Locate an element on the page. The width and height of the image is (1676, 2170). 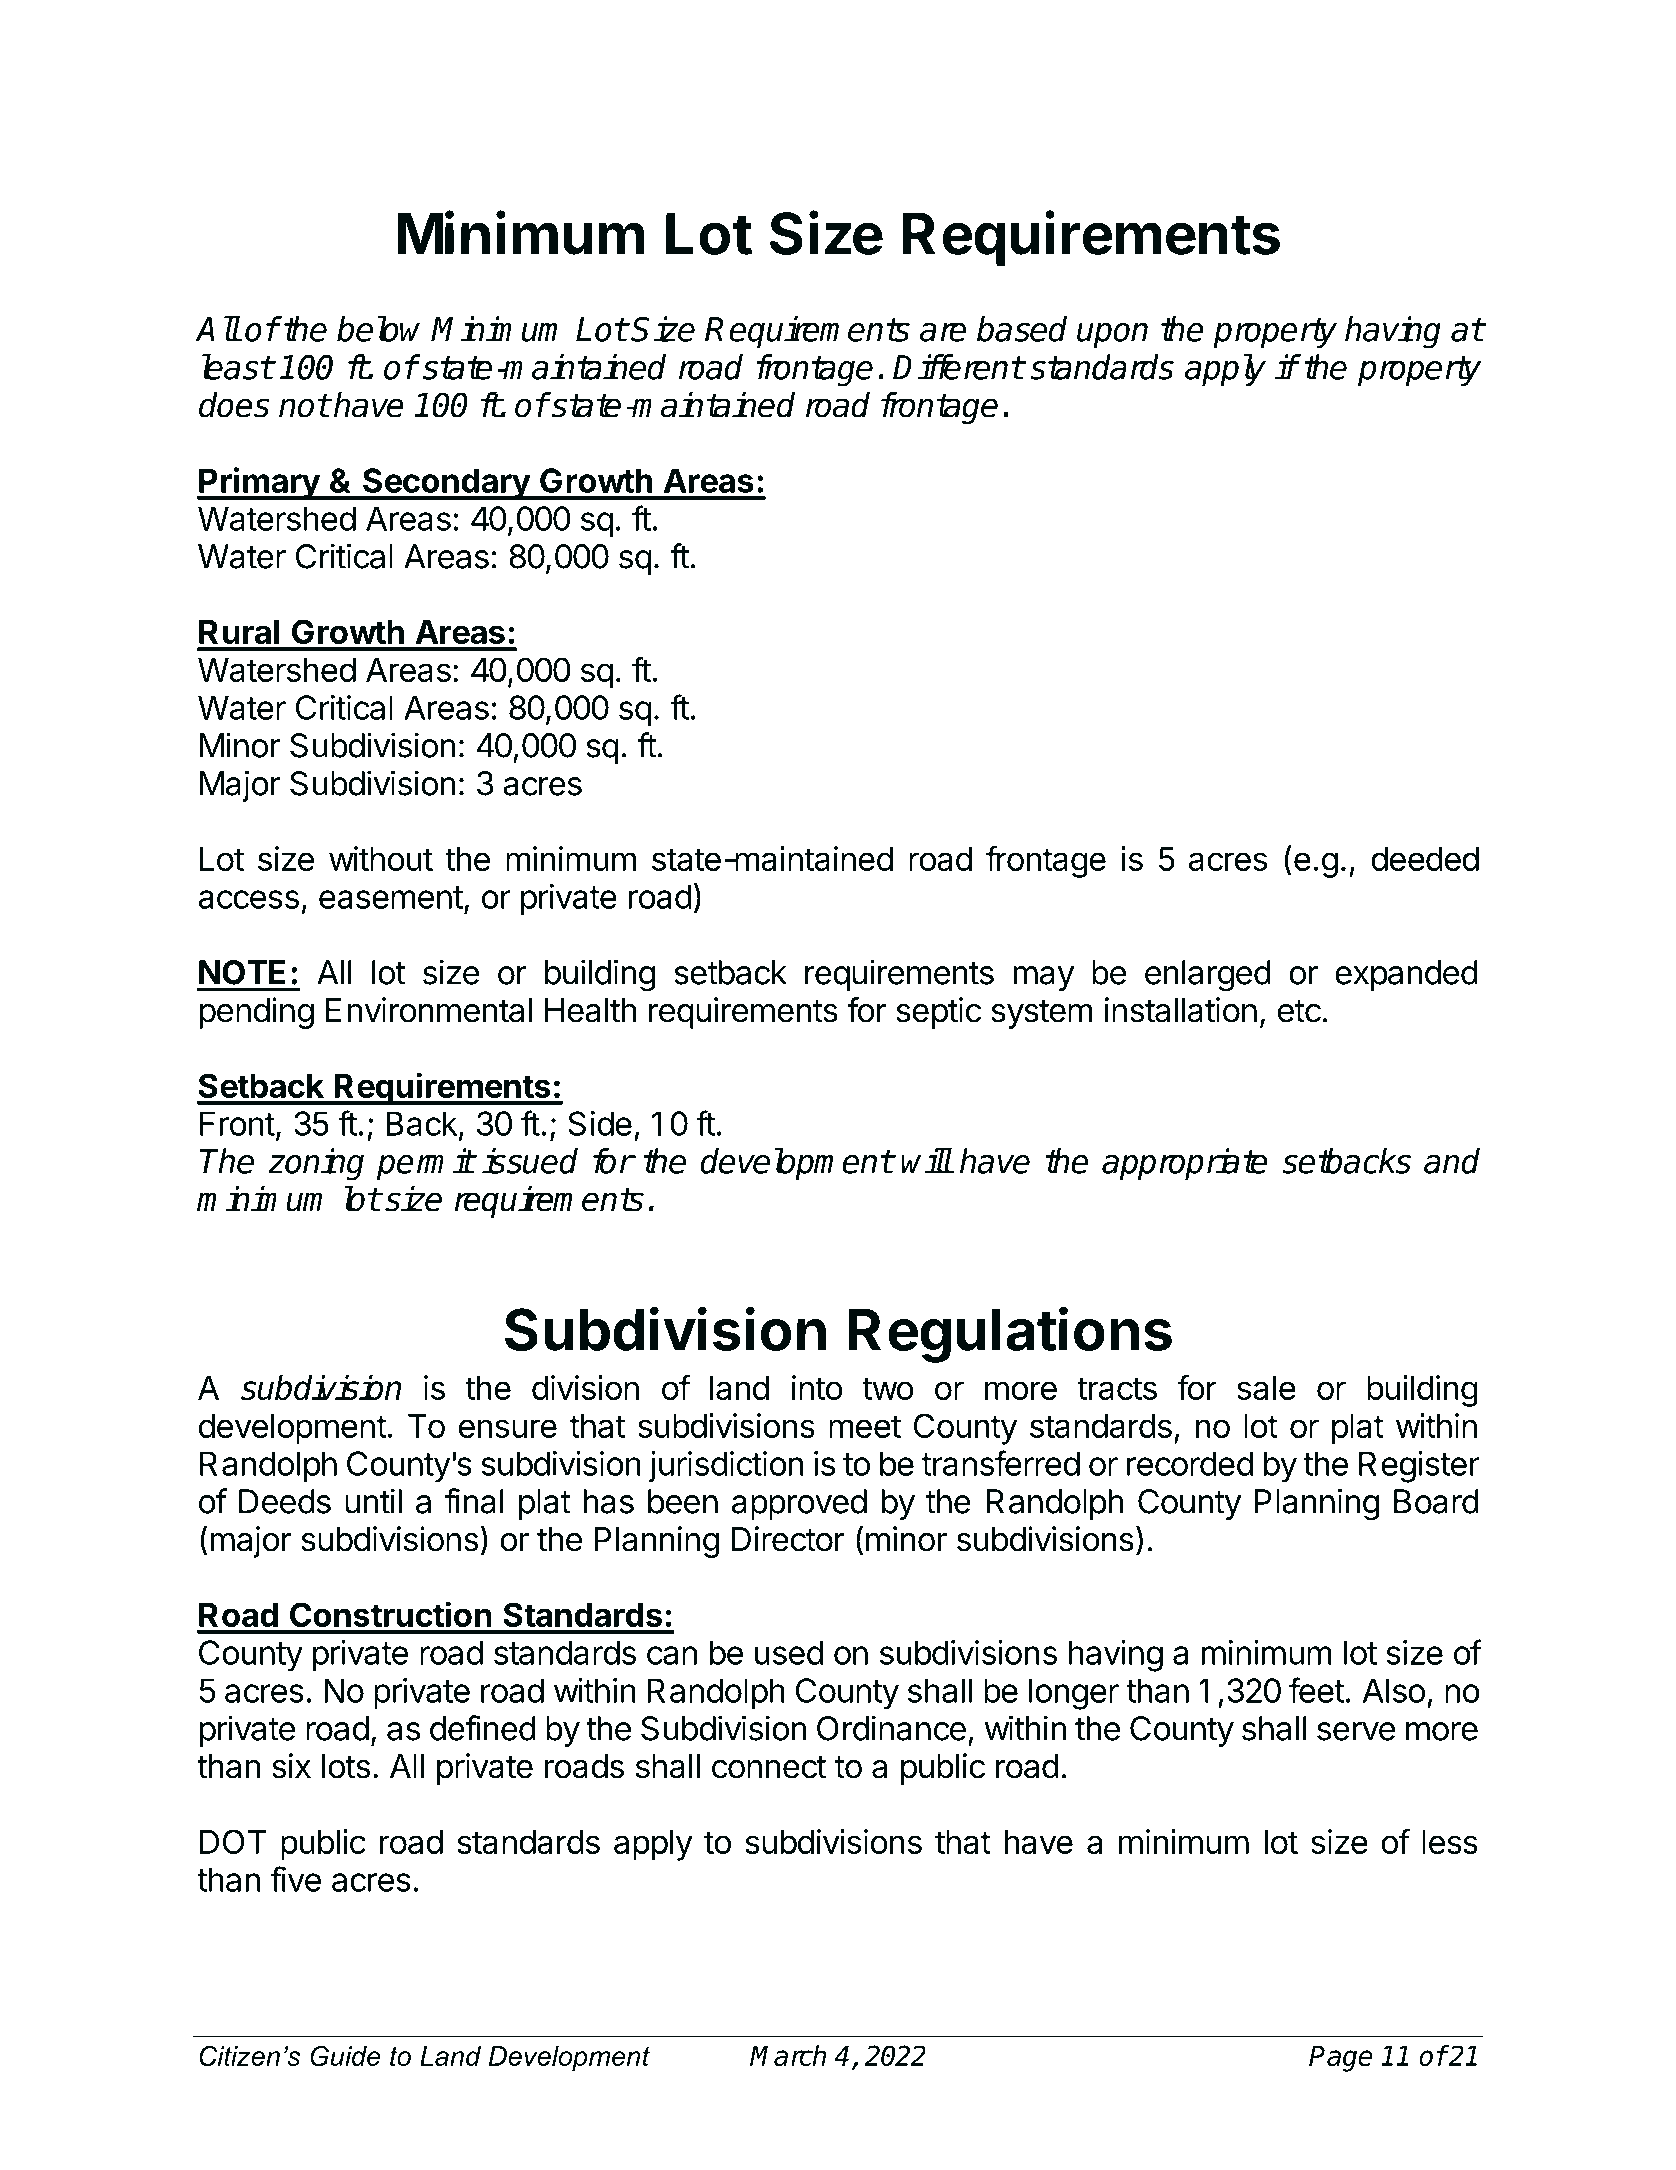
permit is located at coordinates (425, 1164).
